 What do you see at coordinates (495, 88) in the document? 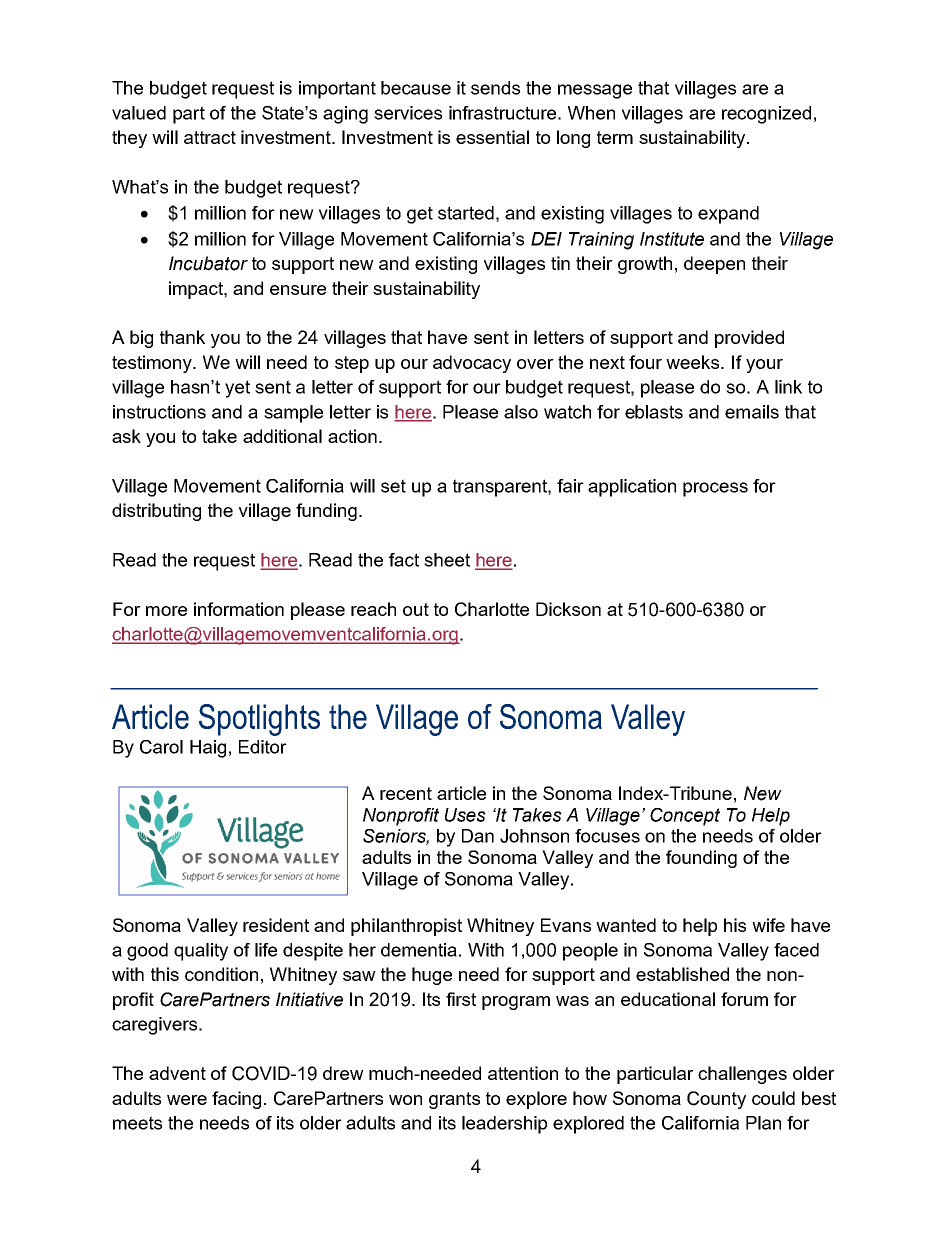
I see `sends` at bounding box center [495, 88].
